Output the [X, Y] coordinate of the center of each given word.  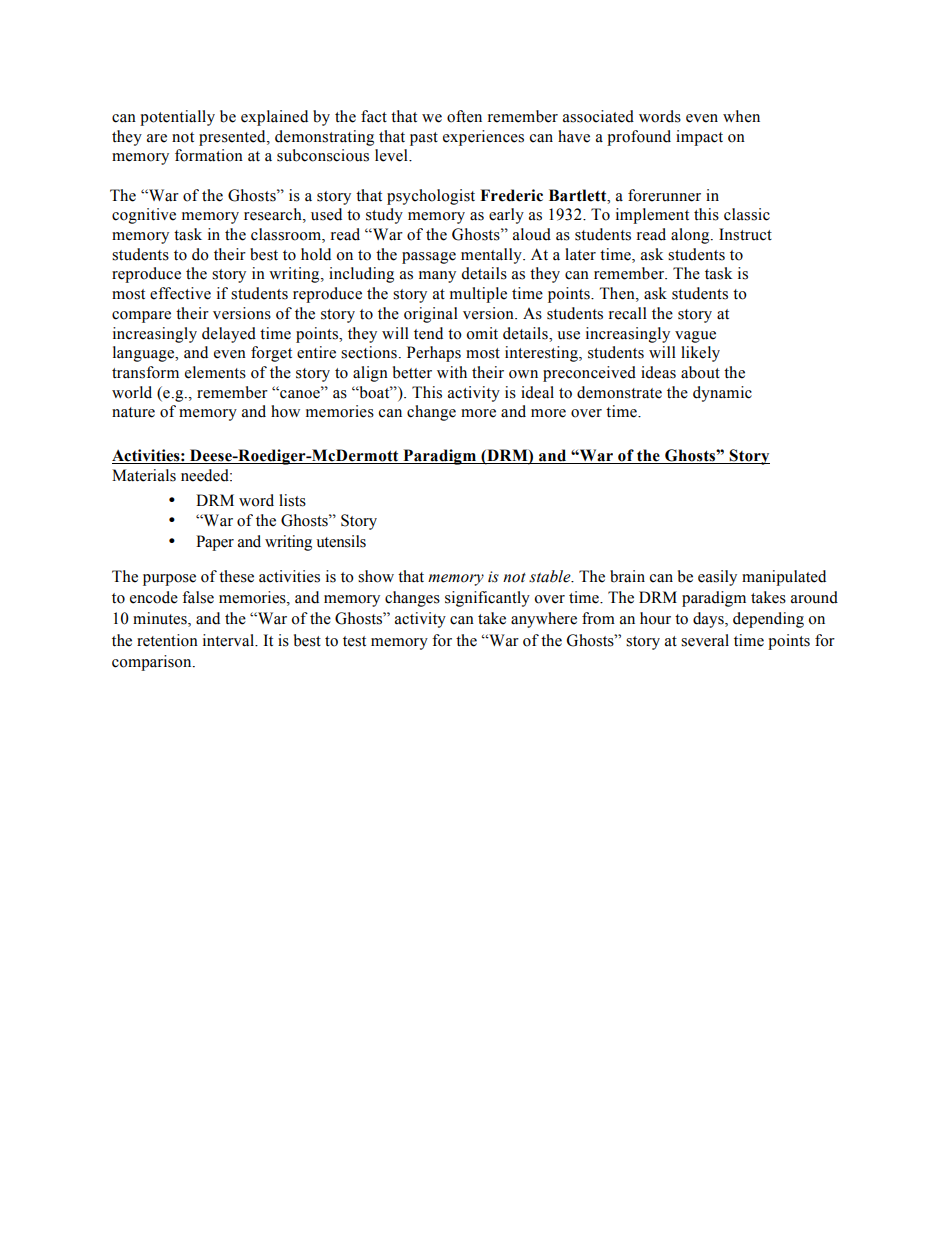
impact [699, 138]
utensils [341, 541]
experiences [483, 138]
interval [229, 640]
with [452, 372]
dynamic [722, 394]
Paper [215, 543]
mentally [492, 256]
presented [233, 138]
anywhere [544, 620]
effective [180, 293]
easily [717, 578]
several [705, 640]
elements [215, 372]
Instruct [745, 234]
